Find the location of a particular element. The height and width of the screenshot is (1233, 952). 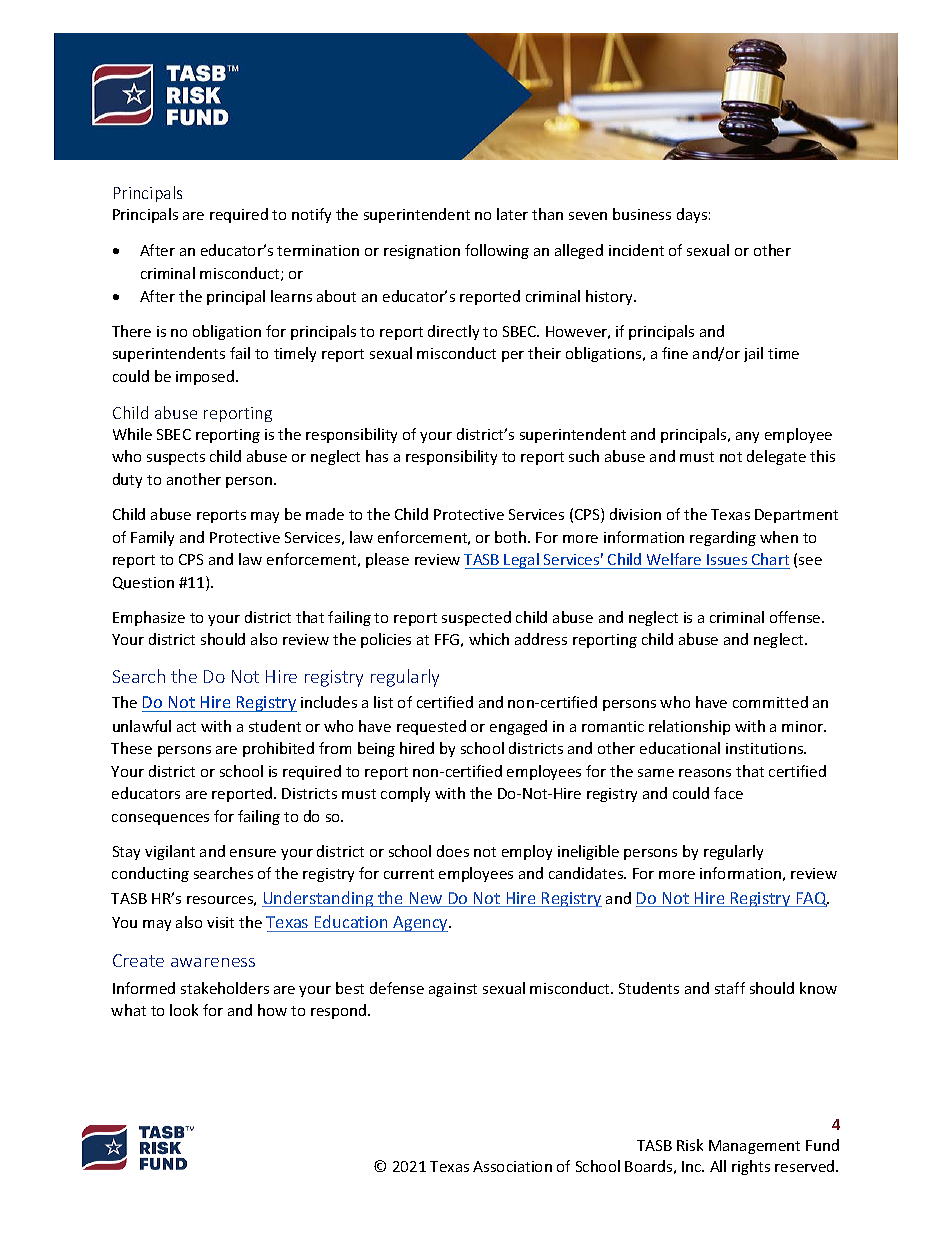

look is located at coordinates (184, 1010).
